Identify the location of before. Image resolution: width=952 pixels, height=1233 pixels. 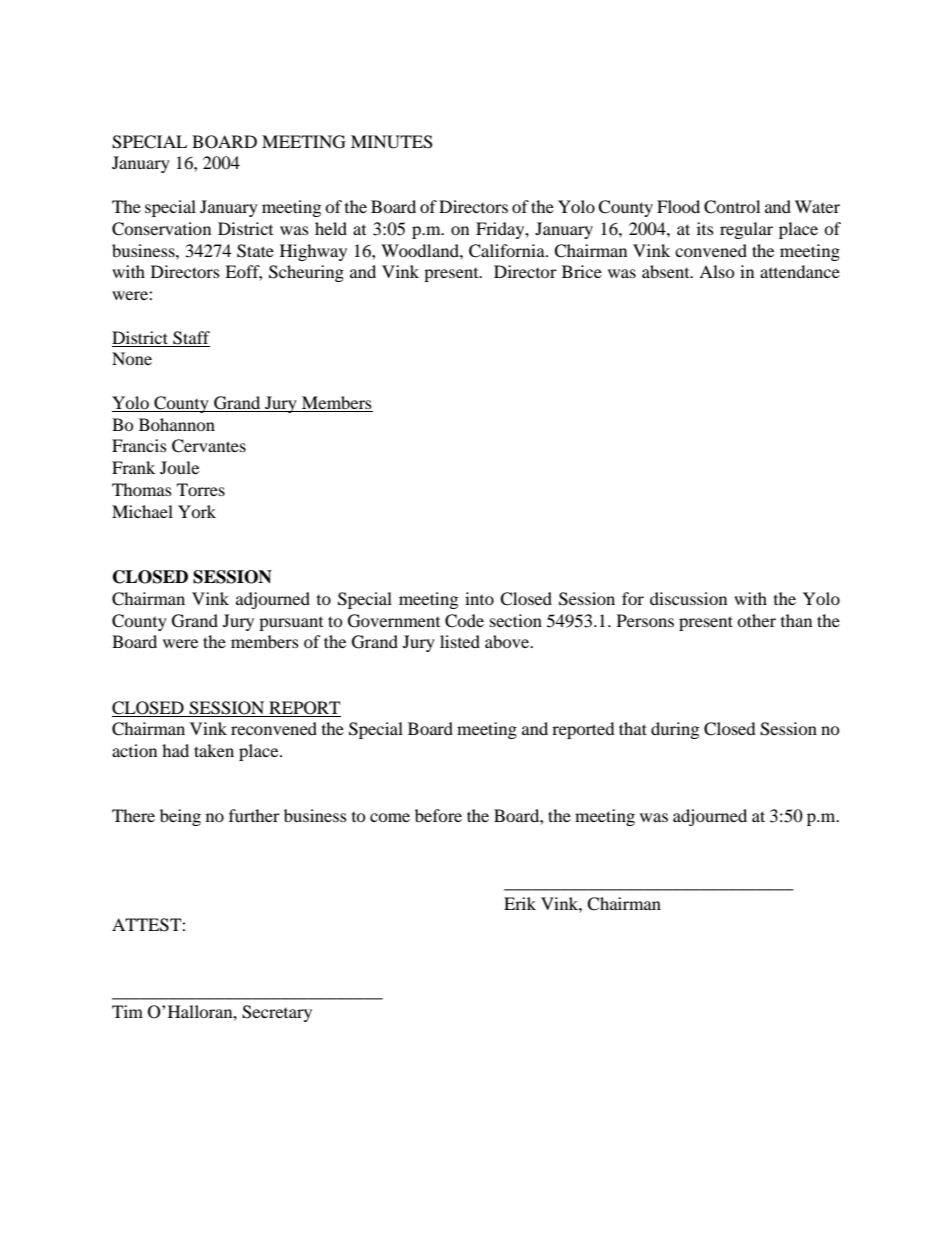
(438, 815).
